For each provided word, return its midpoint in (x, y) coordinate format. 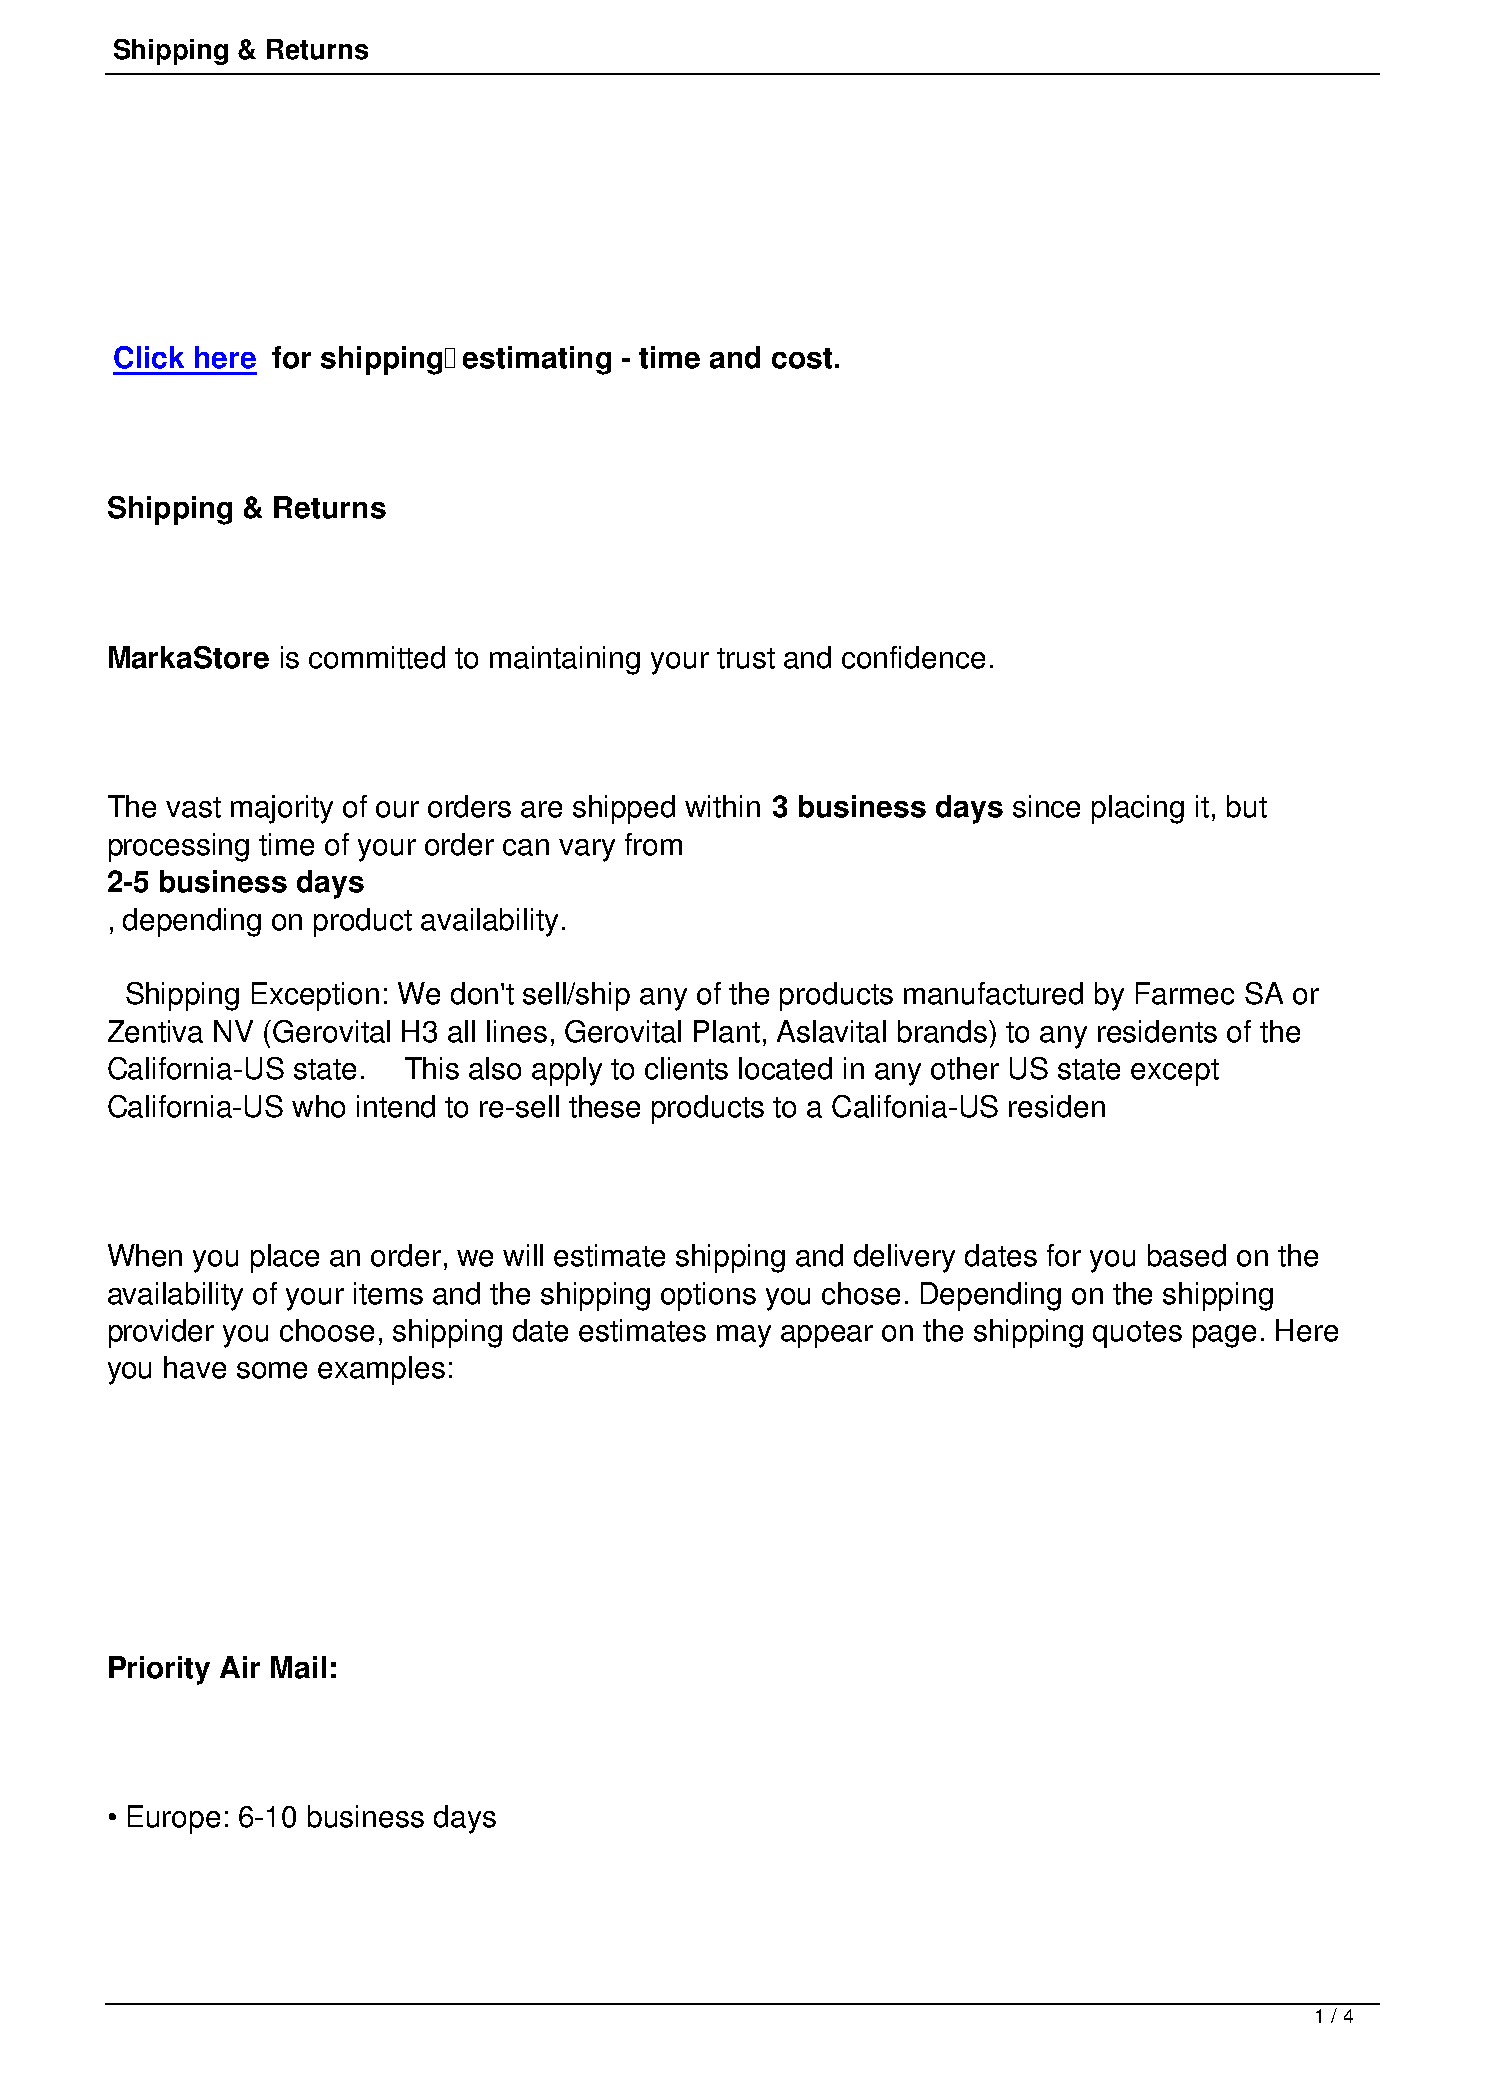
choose (327, 1330)
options (708, 1296)
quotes (1137, 1334)
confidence (913, 657)
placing (1138, 809)
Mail (298, 1667)
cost (802, 358)
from (653, 844)
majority (282, 809)
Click (149, 357)
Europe (174, 1819)
